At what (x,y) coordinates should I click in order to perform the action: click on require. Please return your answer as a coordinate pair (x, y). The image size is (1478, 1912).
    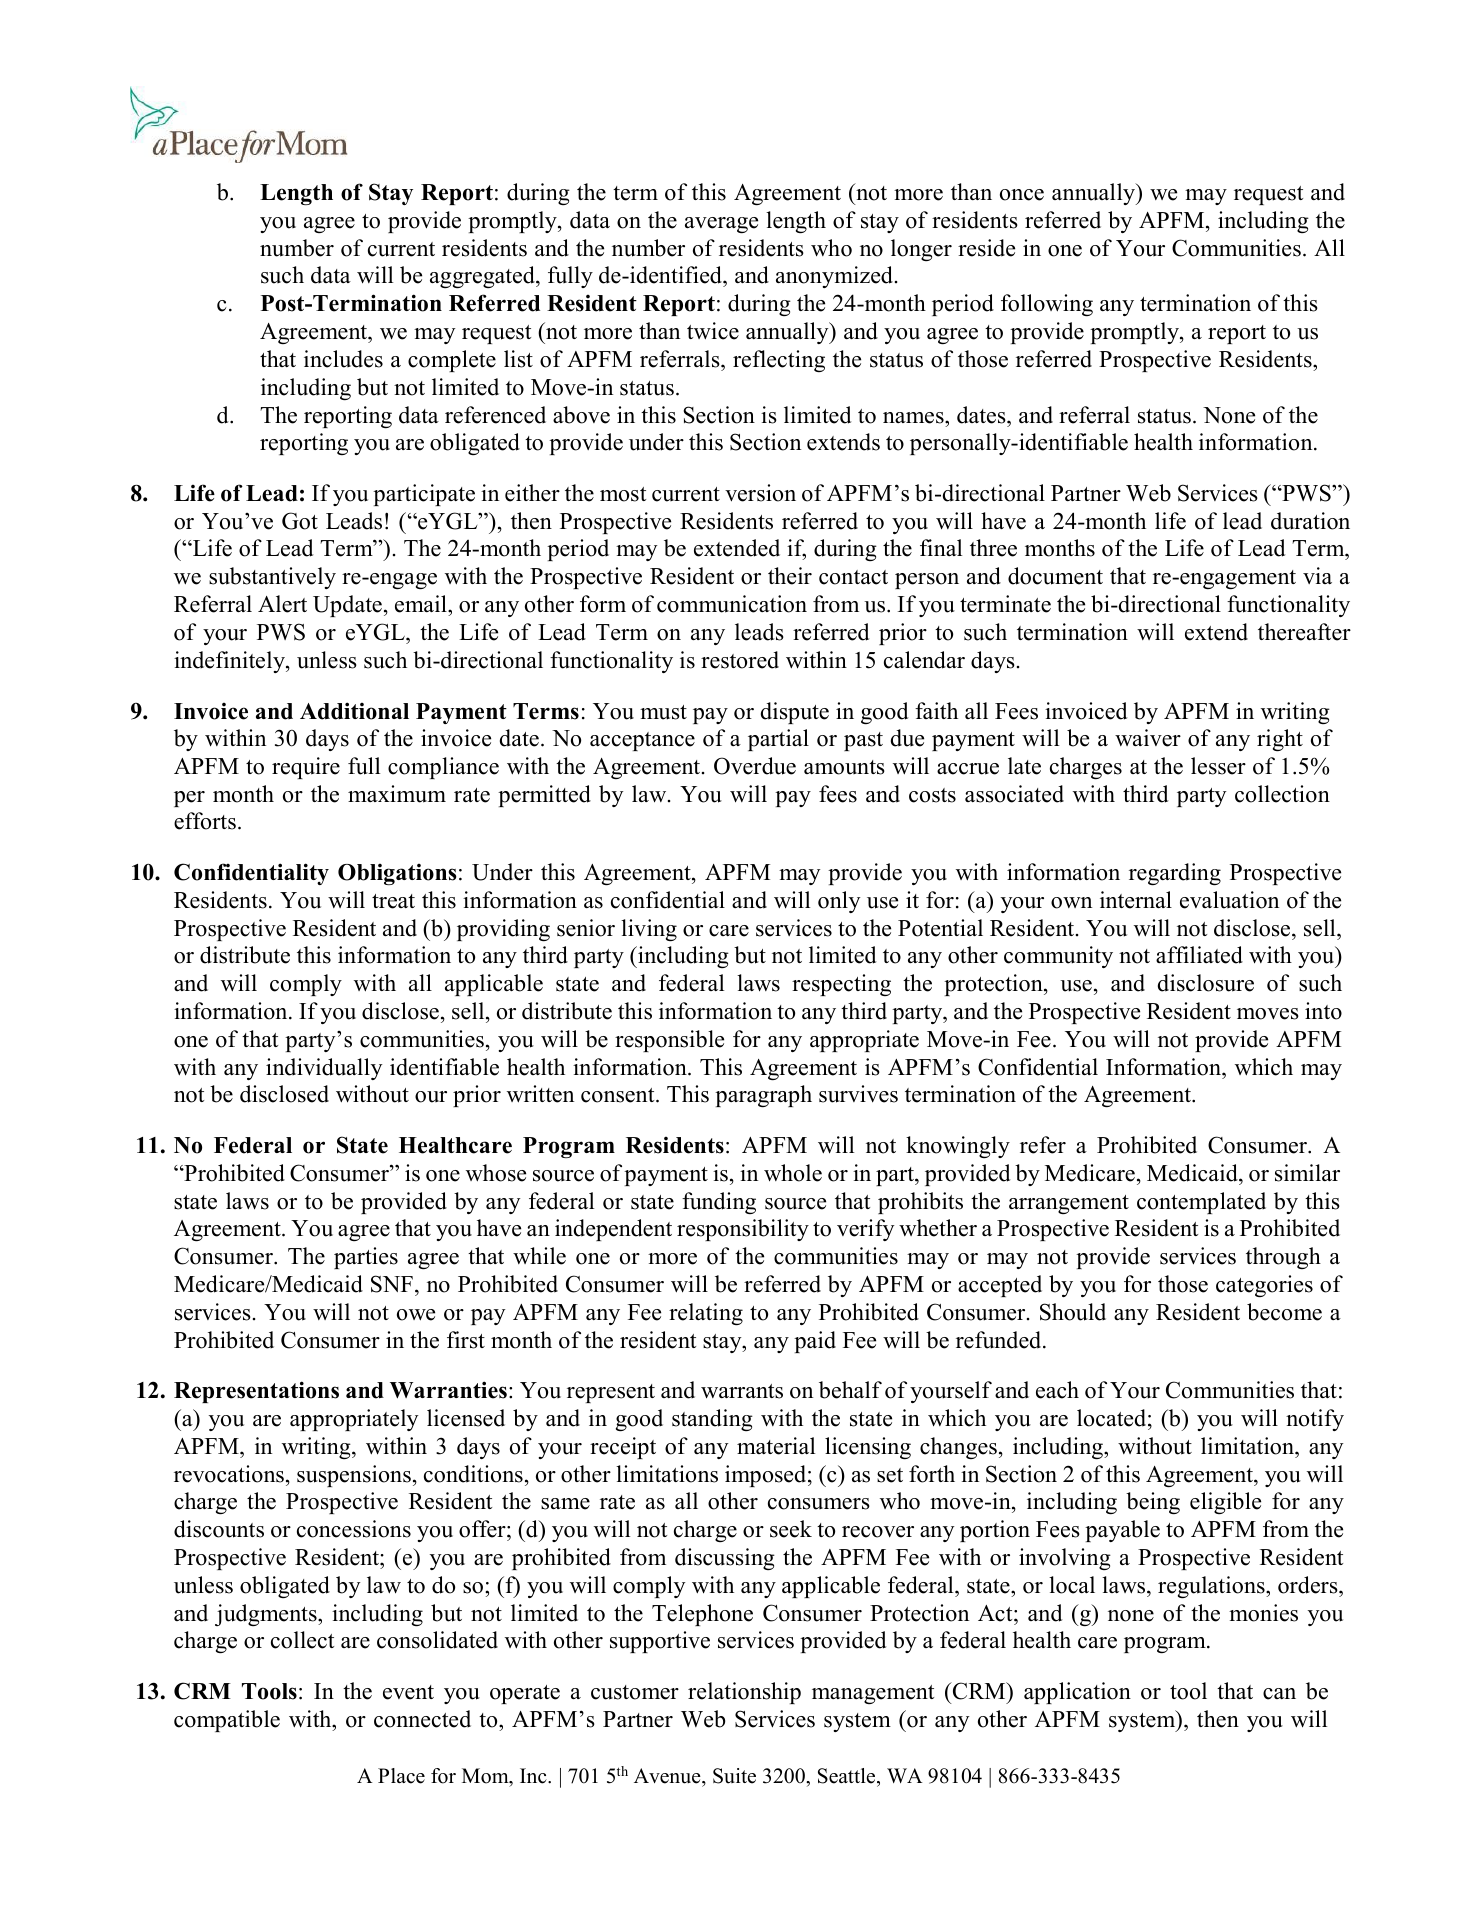
    Looking at the image, I should click on (306, 768).
